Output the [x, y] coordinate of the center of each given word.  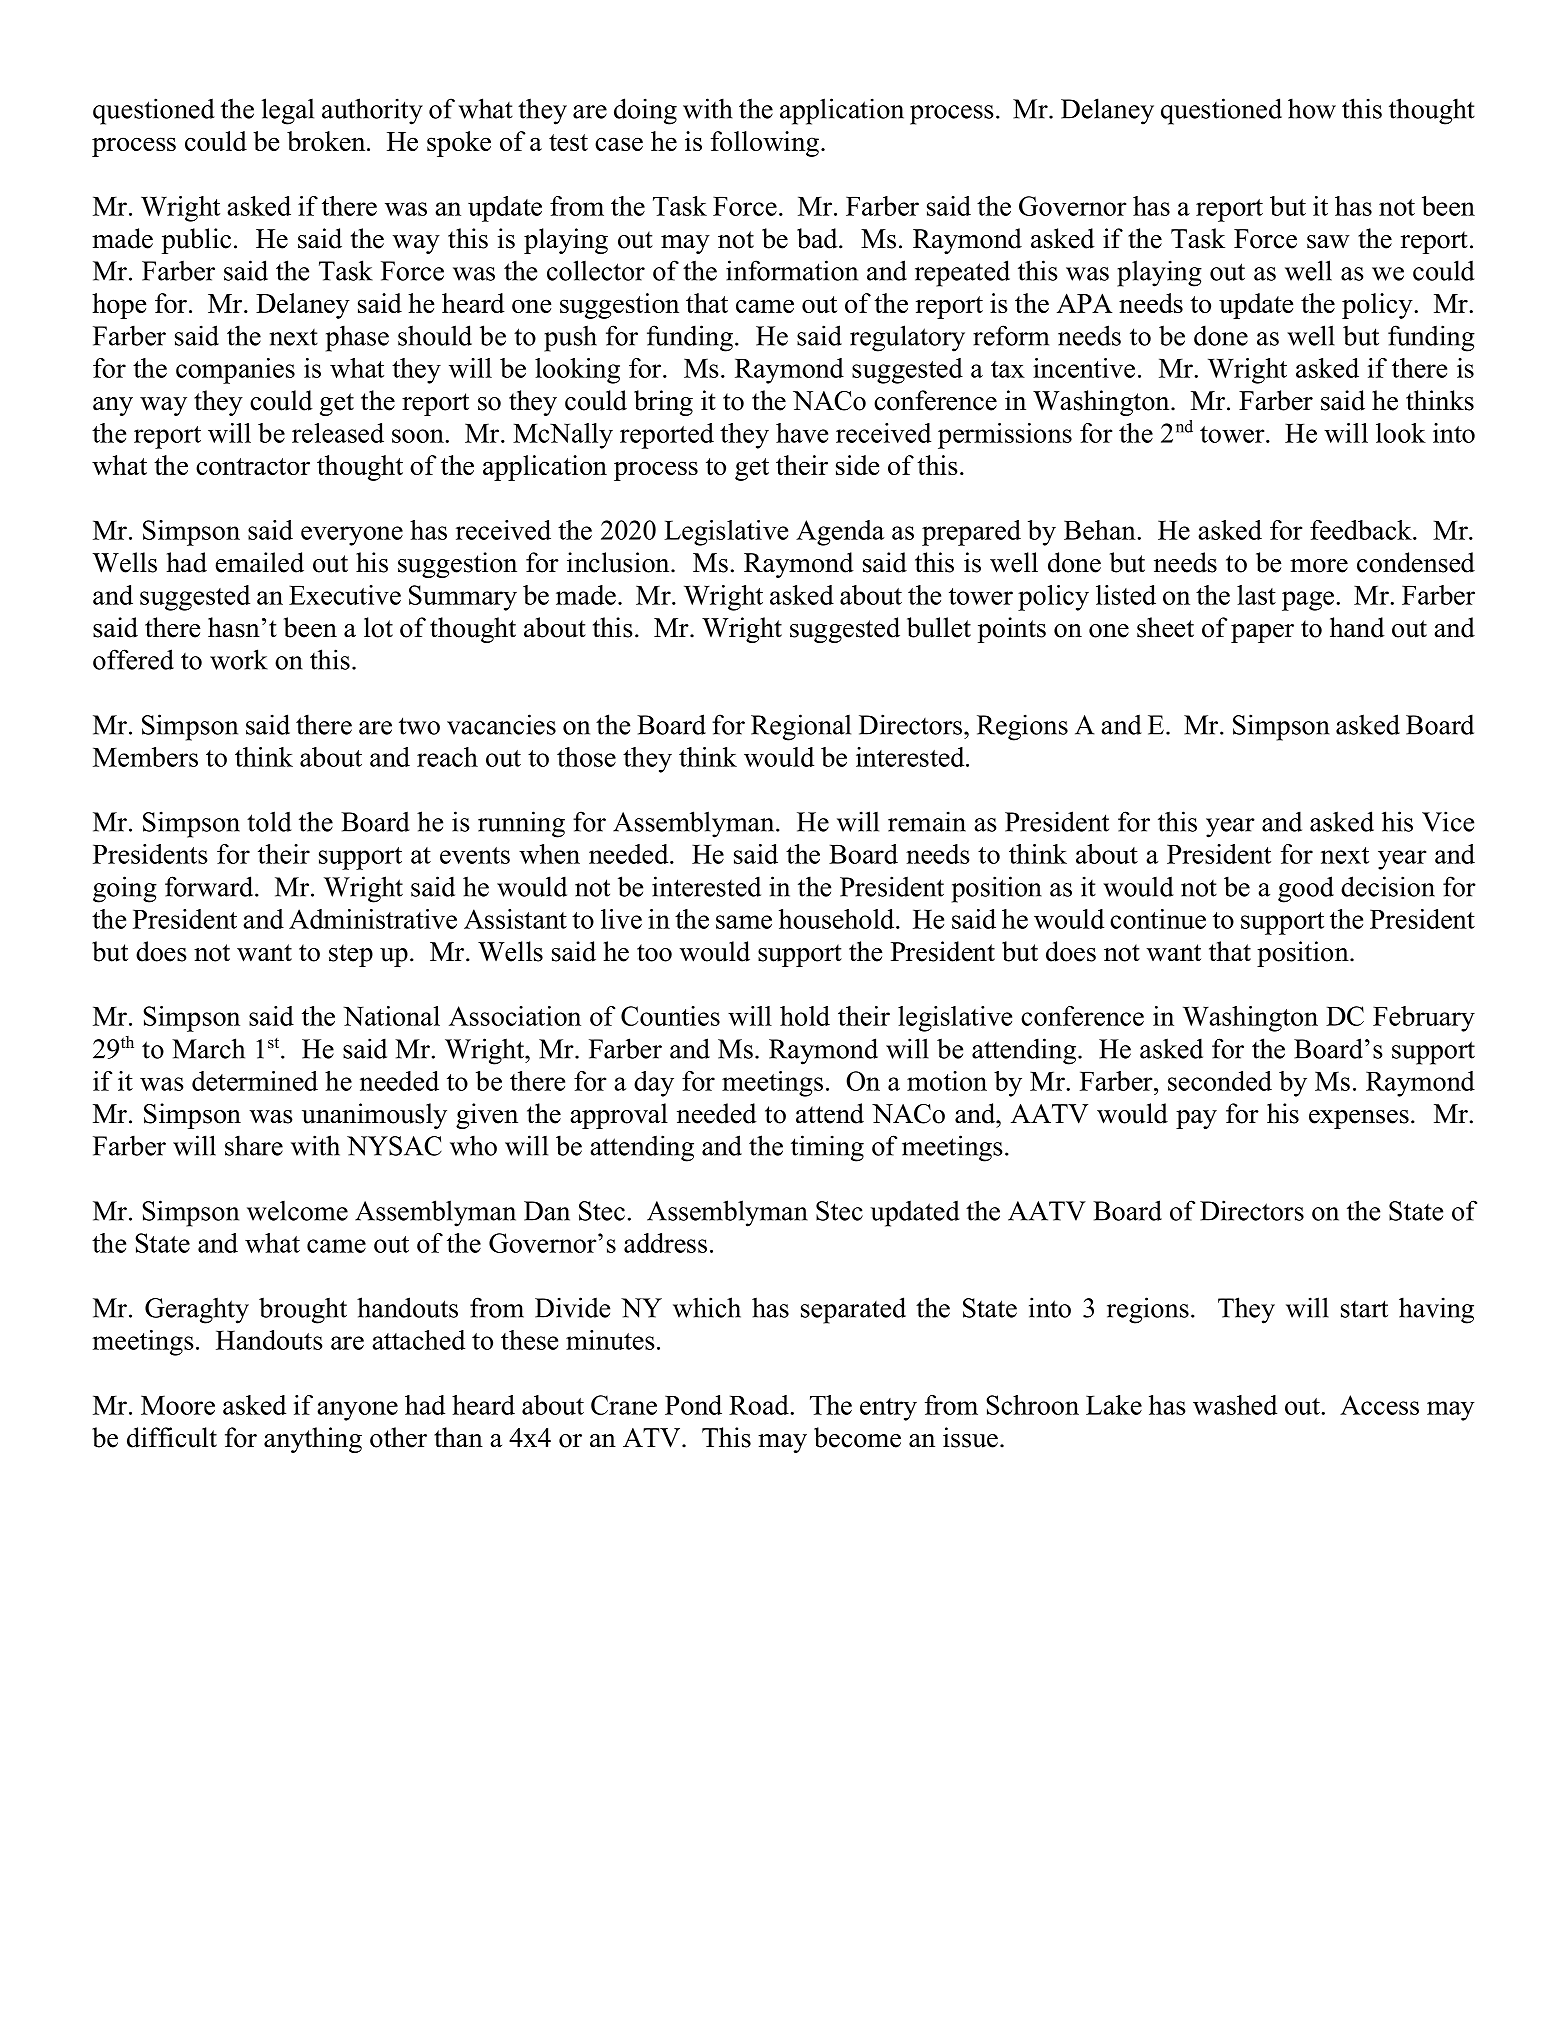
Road [760, 1405]
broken [327, 141]
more [1319, 566]
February [1424, 1019]
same [744, 922]
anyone [357, 1411]
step [351, 955]
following [765, 144]
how [1312, 108]
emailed [260, 562]
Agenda [840, 533]
